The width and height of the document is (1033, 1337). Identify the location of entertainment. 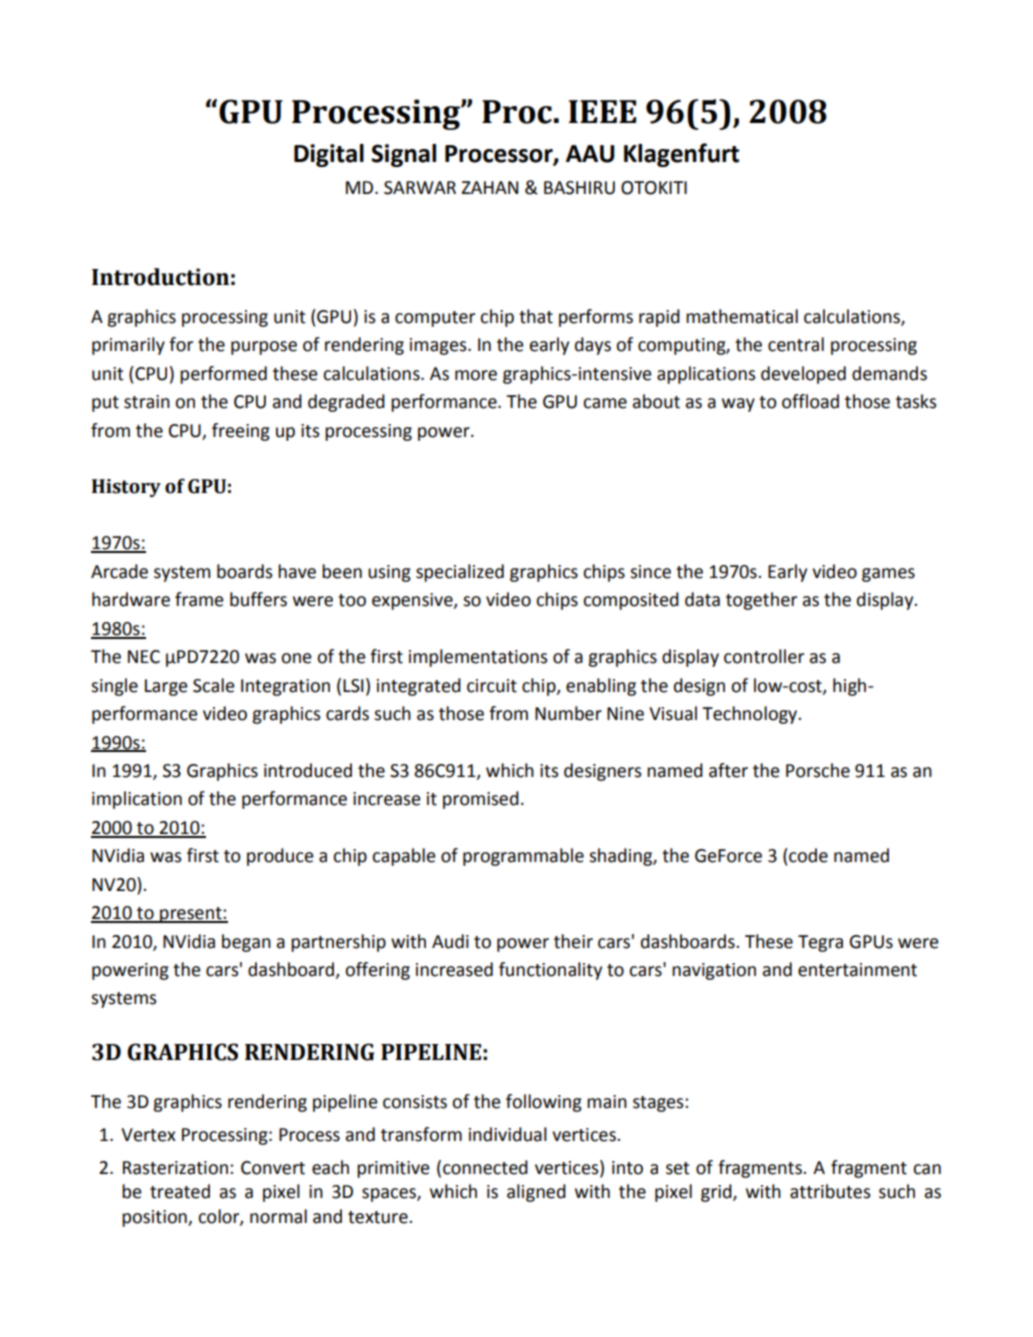
(857, 970).
